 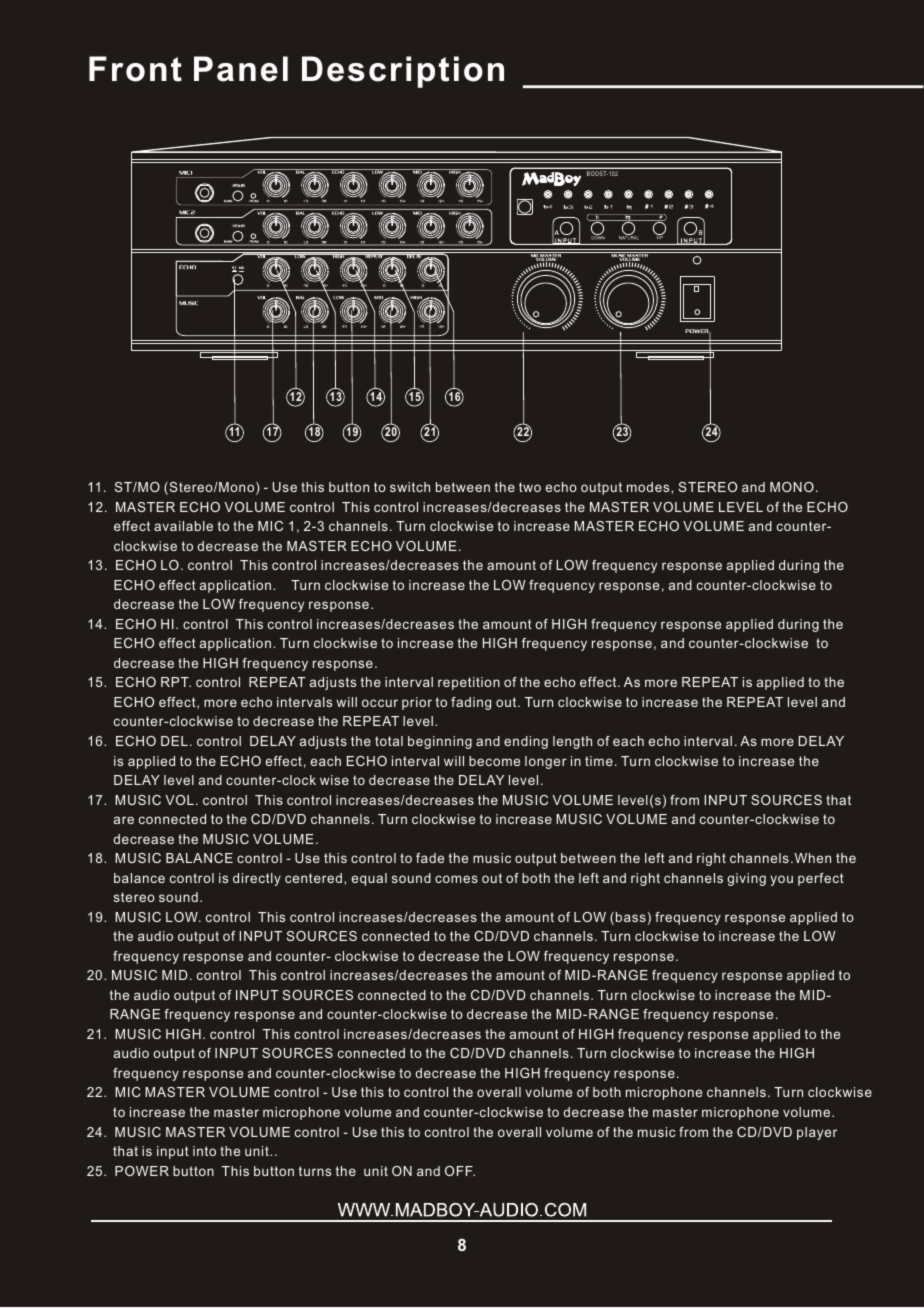 I want to click on modes, so click(x=649, y=487).
